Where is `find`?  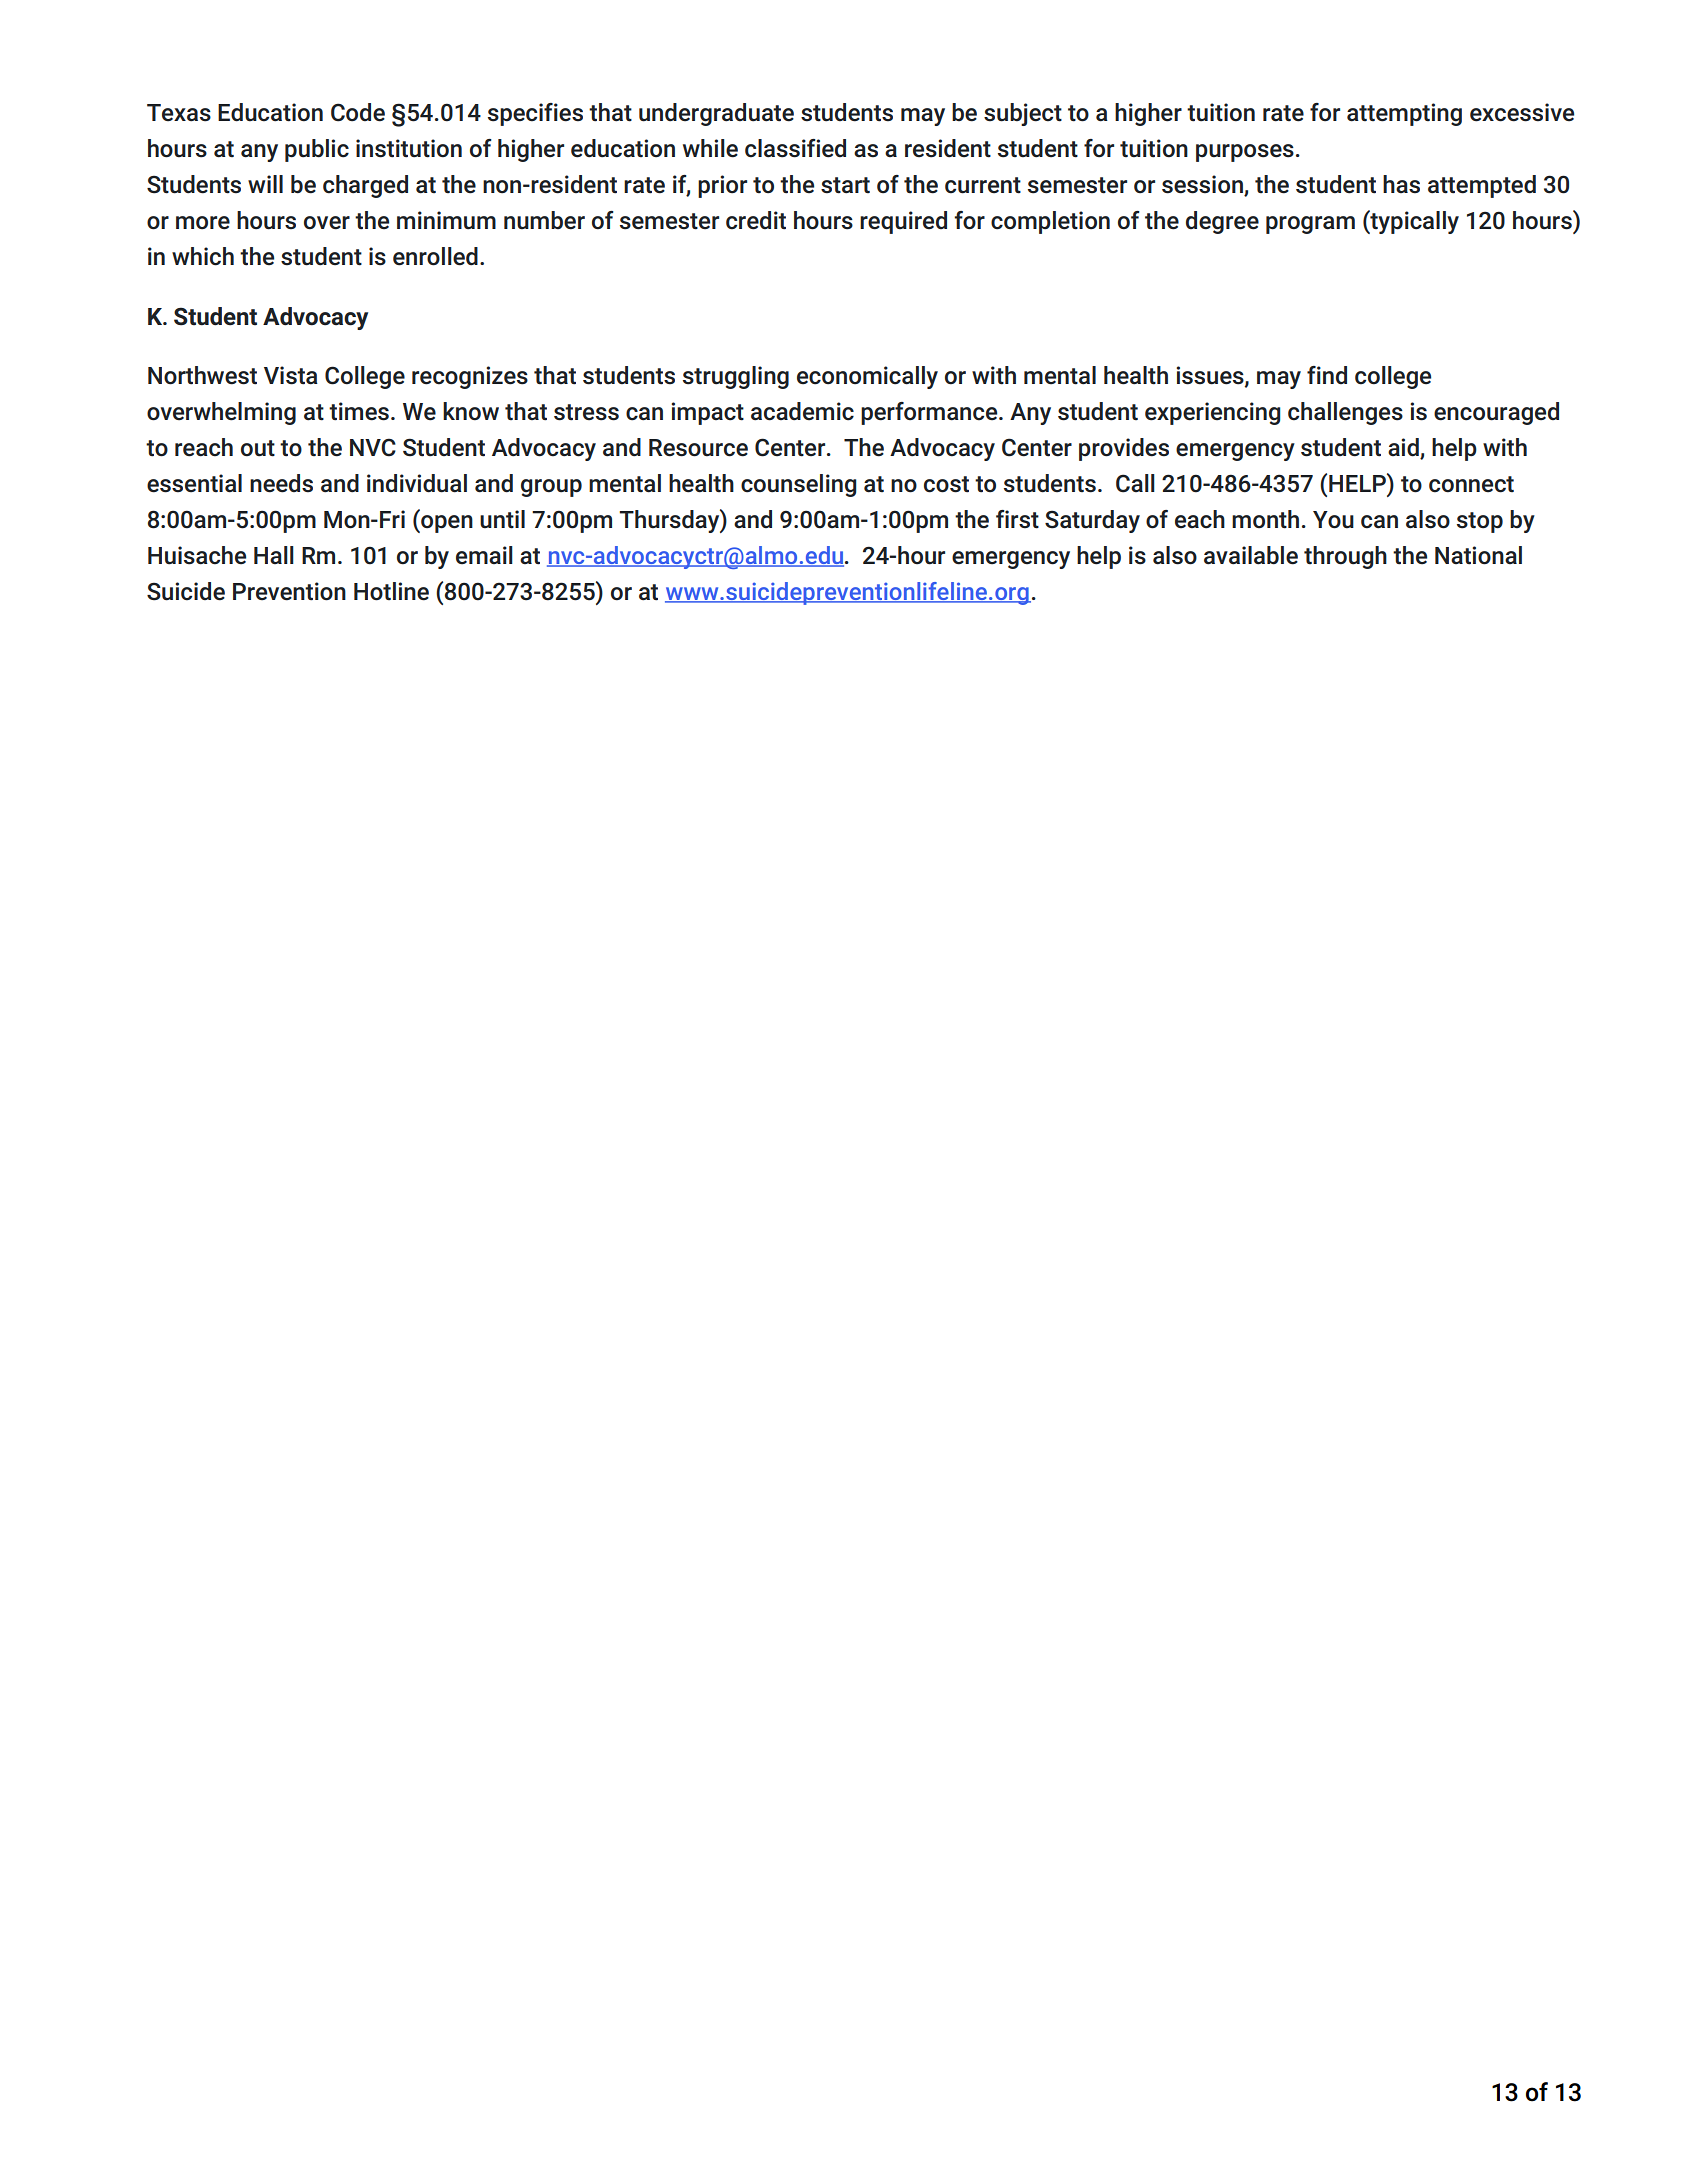 find is located at coordinates (1327, 375).
